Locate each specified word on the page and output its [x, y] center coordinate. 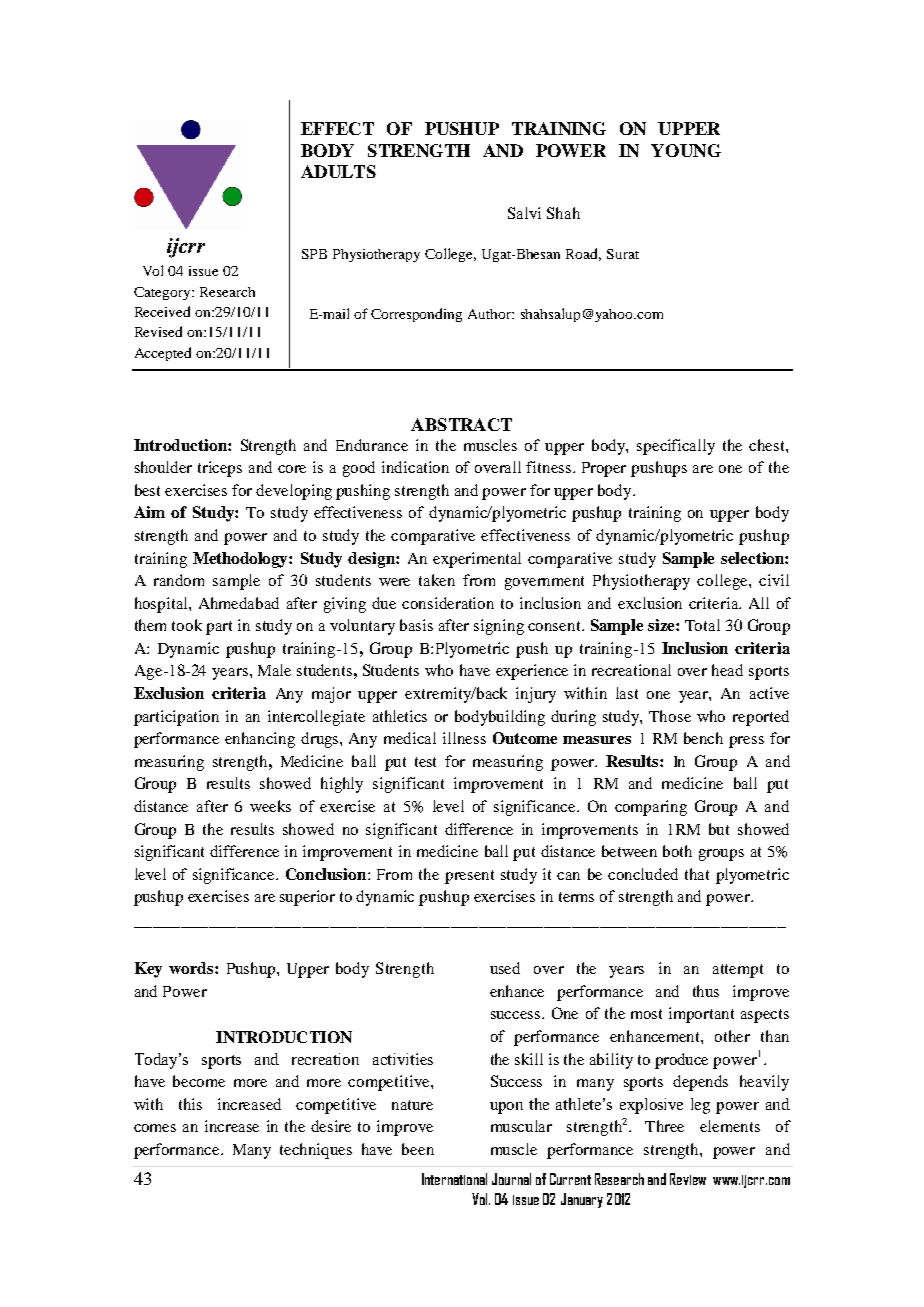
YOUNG [686, 150]
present [469, 877]
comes [155, 1128]
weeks [270, 806]
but [719, 829]
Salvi [524, 213]
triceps [220, 469]
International [454, 1179]
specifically [676, 447]
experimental [477, 560]
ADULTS [338, 171]
